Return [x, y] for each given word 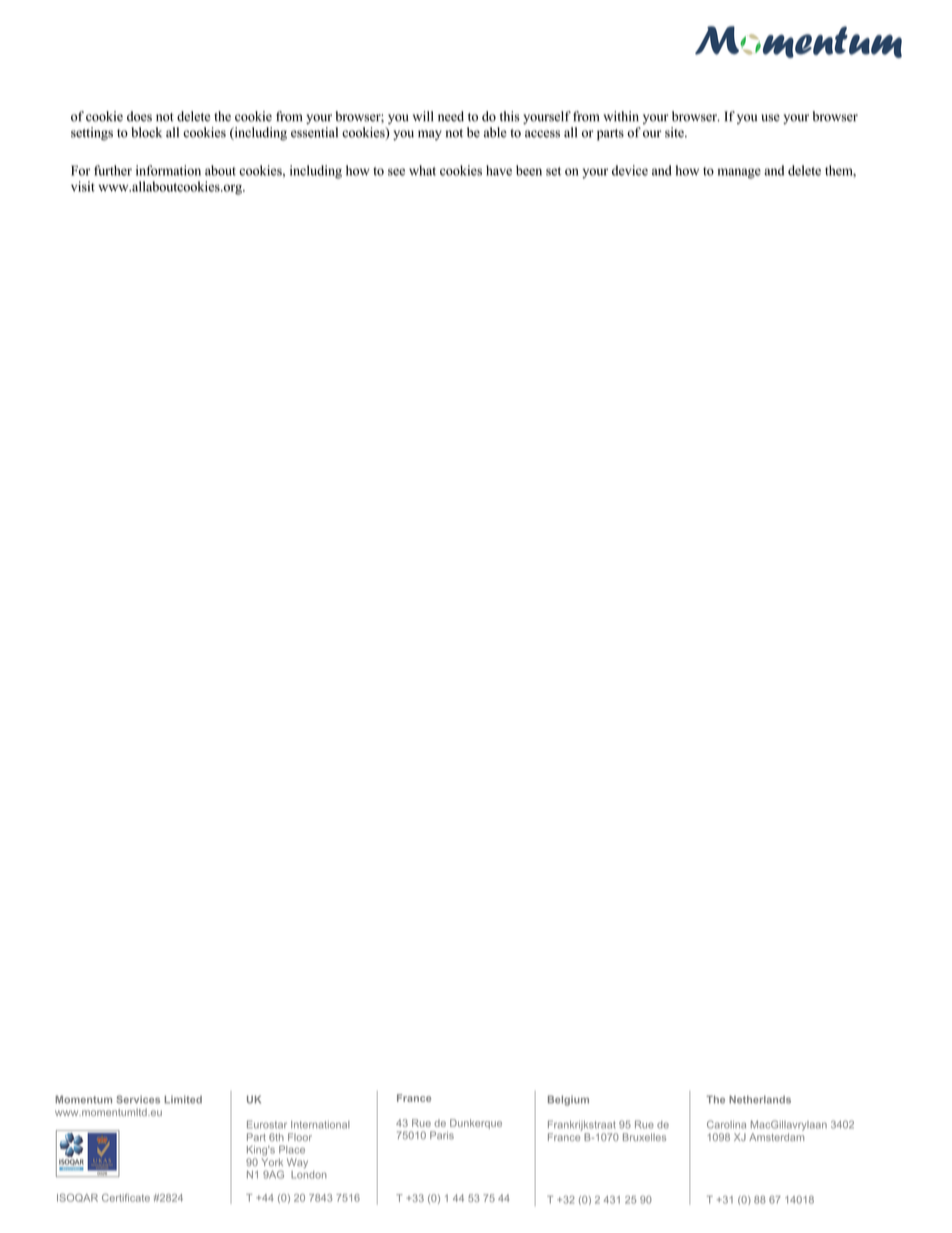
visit [83, 186]
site [675, 132]
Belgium [568, 1100]
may [430, 135]
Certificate [126, 1198]
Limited [183, 1099]
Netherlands [760, 1099]
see [396, 172]
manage [739, 173]
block [147, 132]
